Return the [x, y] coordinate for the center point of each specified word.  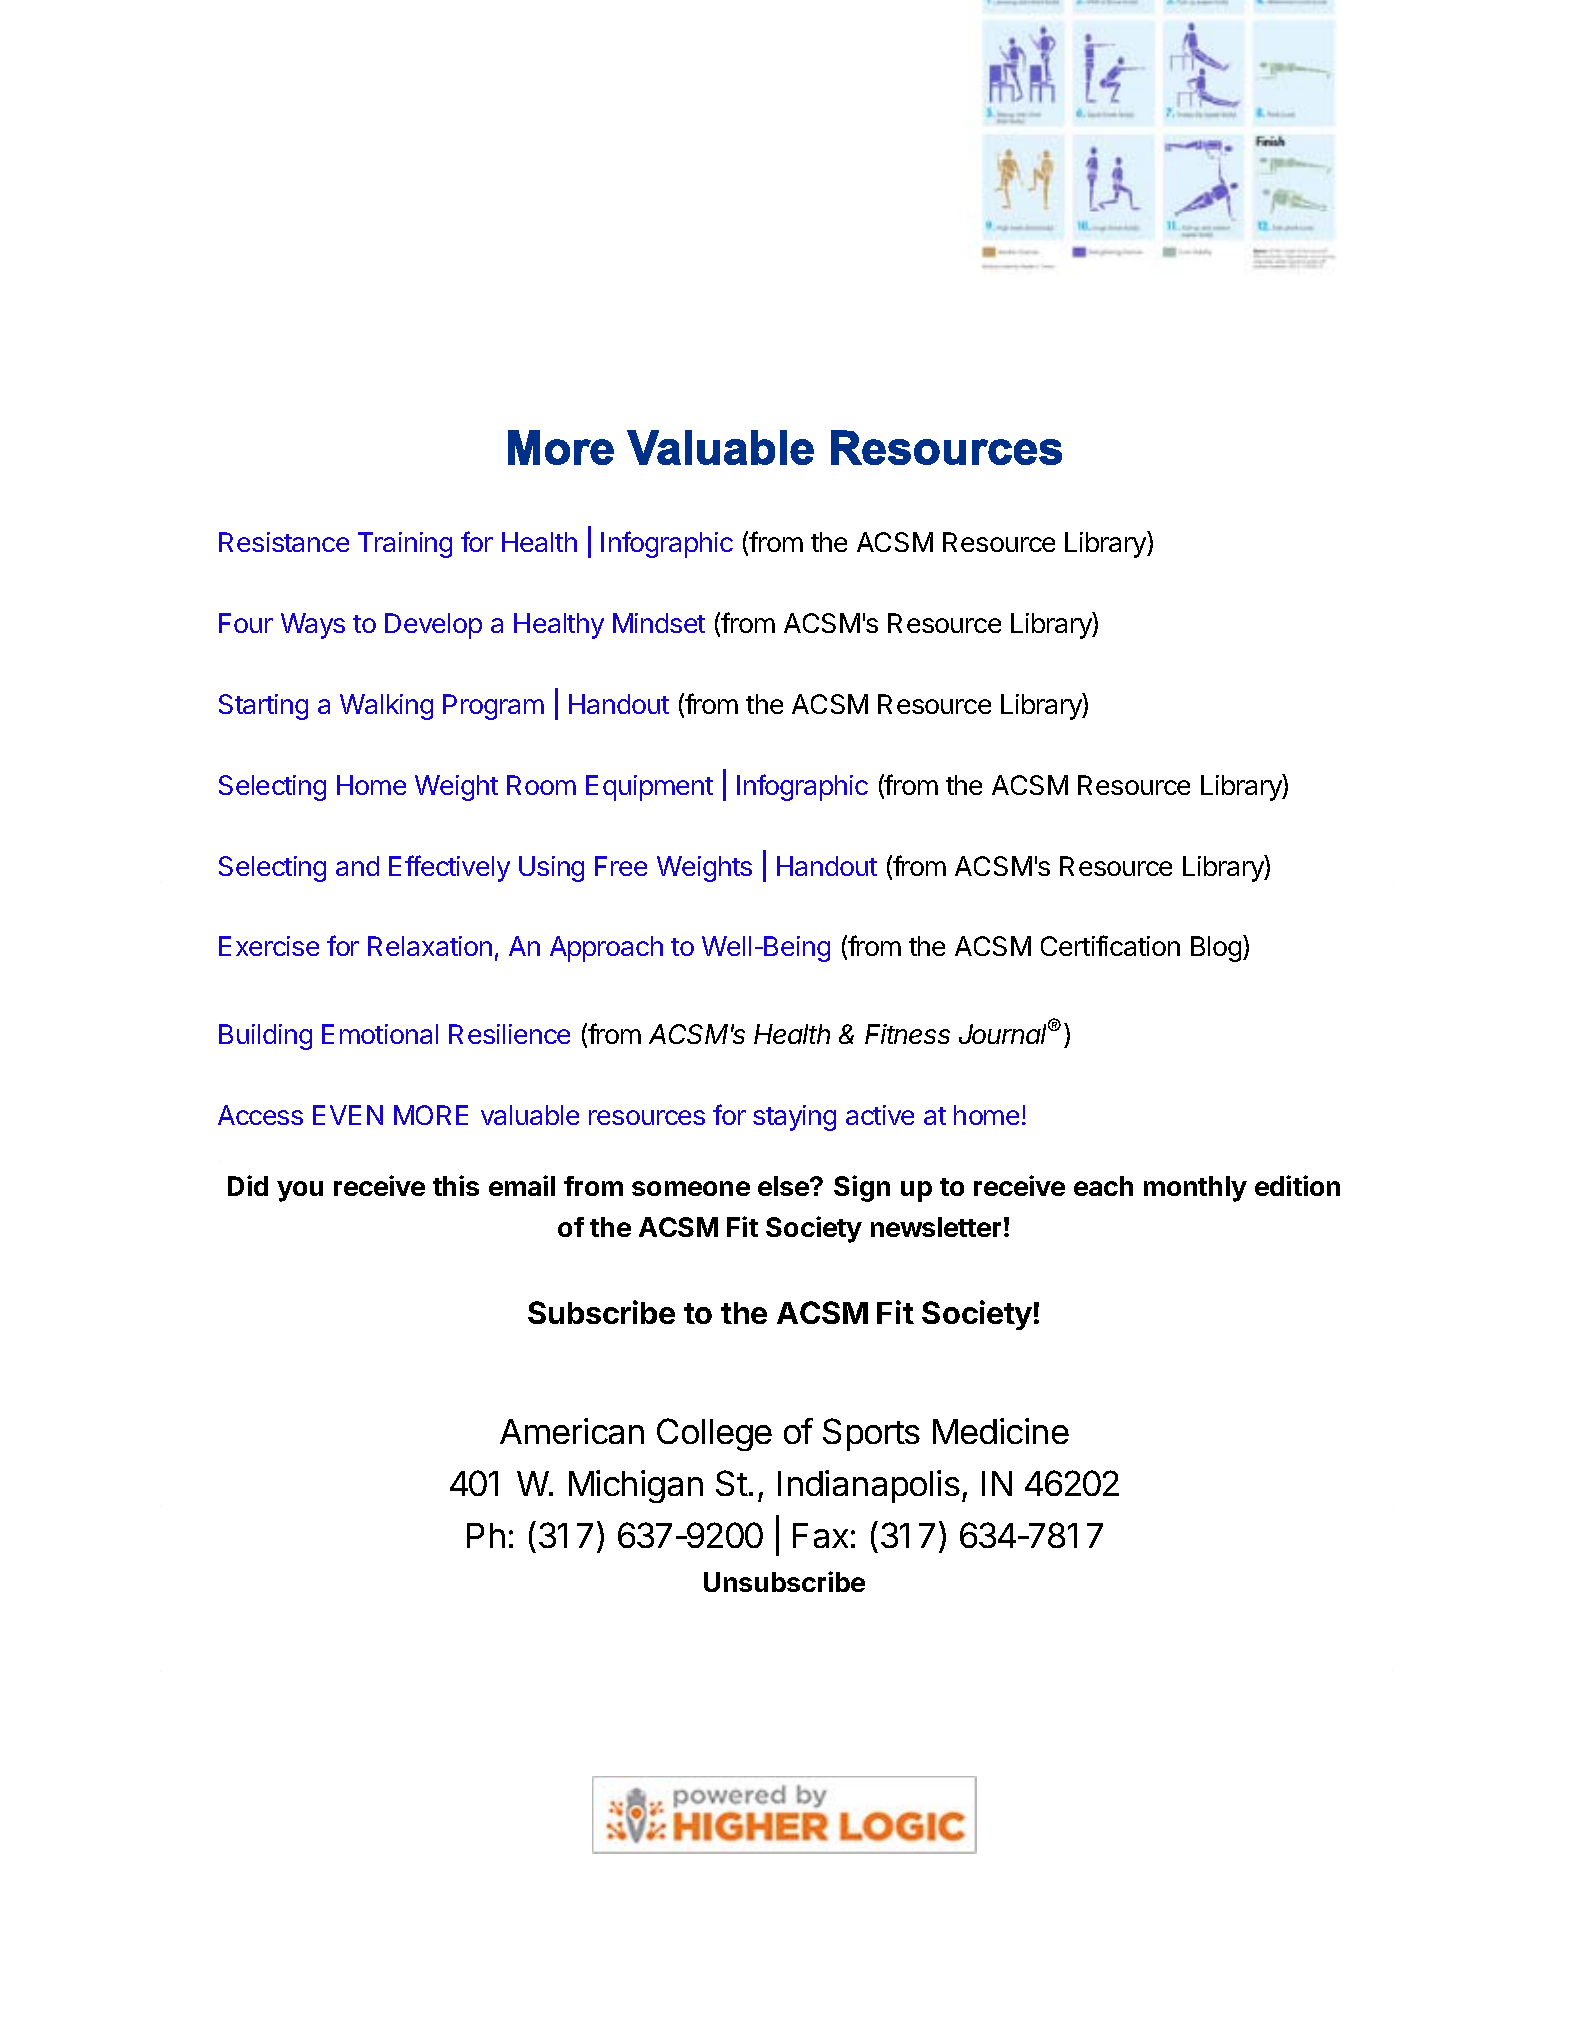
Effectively [449, 868]
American [572, 1431]
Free [621, 866]
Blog [1217, 948]
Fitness [907, 1034]
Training [405, 545]
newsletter [936, 1227]
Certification [1110, 945]
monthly [1195, 1189]
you [300, 1191]
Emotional [380, 1034]
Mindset [659, 623]
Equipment [649, 788]
